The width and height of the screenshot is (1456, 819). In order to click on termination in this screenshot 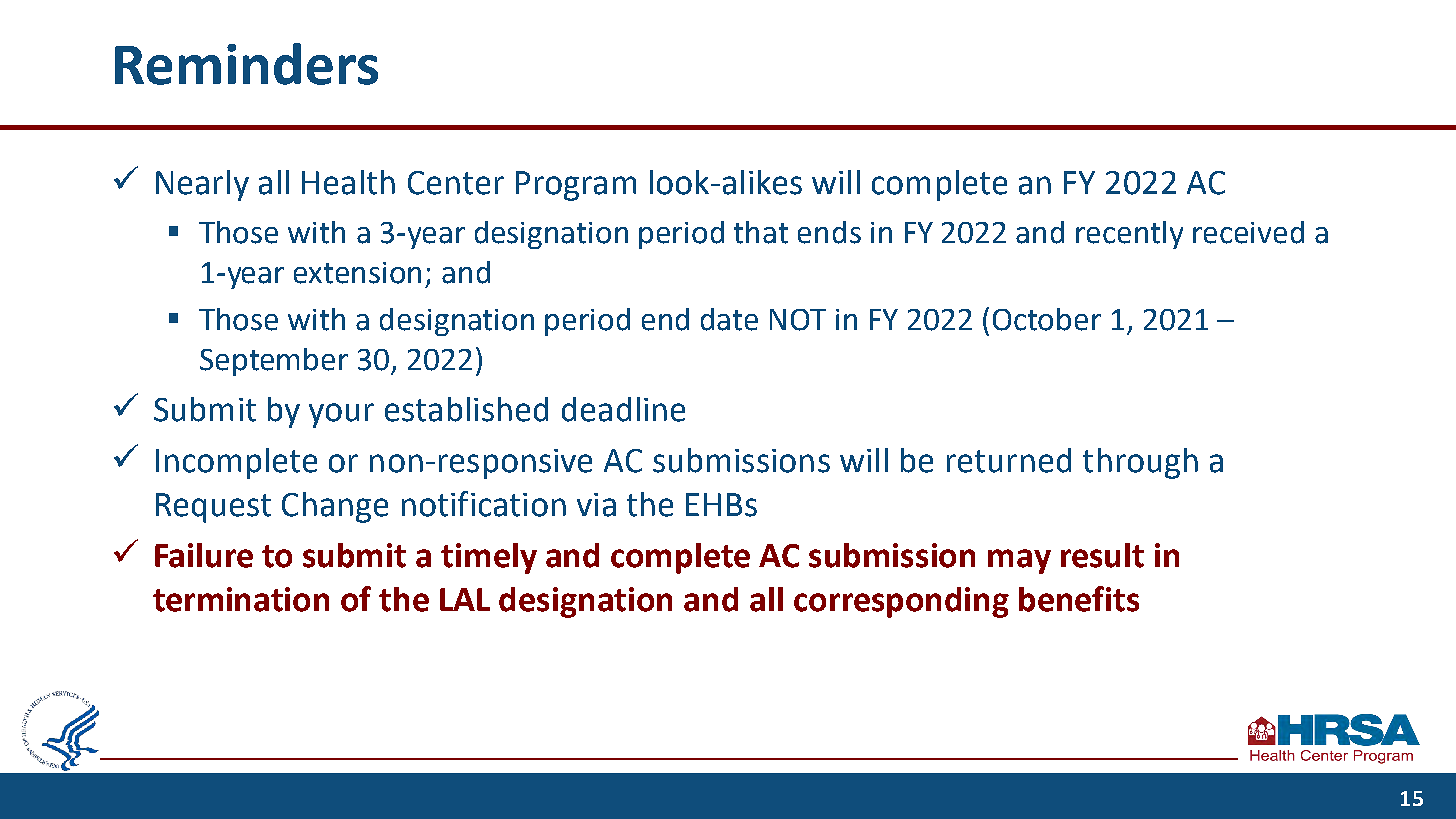, I will do `click(241, 599)`.
